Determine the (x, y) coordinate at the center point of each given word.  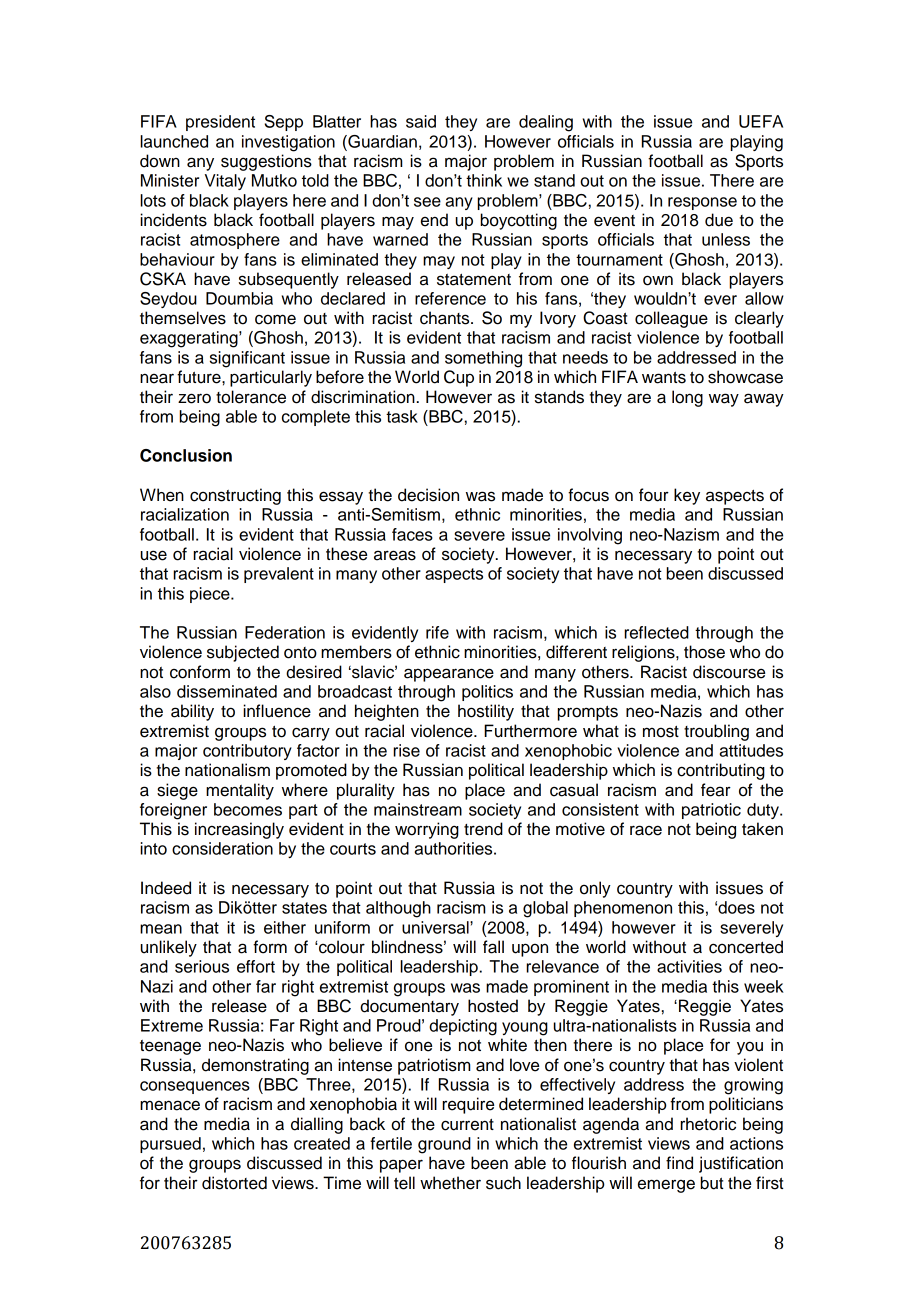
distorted (234, 1183)
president (220, 123)
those (704, 652)
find (679, 1163)
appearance (449, 675)
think (484, 180)
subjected (243, 653)
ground (444, 1145)
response (702, 203)
